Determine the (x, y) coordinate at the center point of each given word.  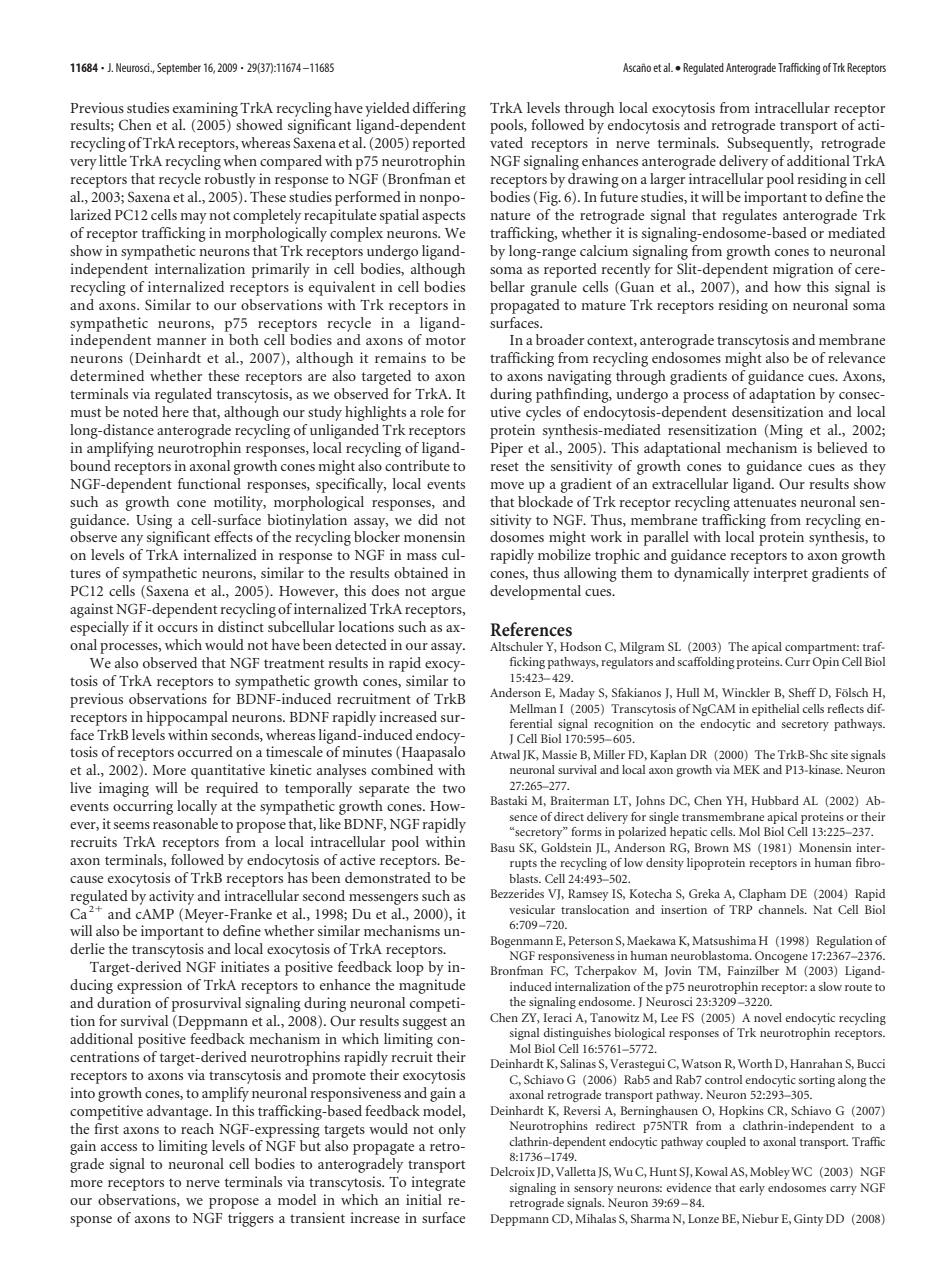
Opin (826, 663)
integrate (438, 1183)
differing (439, 109)
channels (782, 909)
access (119, 1147)
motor (446, 340)
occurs (178, 628)
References (531, 629)
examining (205, 109)
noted (140, 411)
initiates (245, 966)
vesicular (532, 909)
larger (667, 180)
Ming (786, 431)
